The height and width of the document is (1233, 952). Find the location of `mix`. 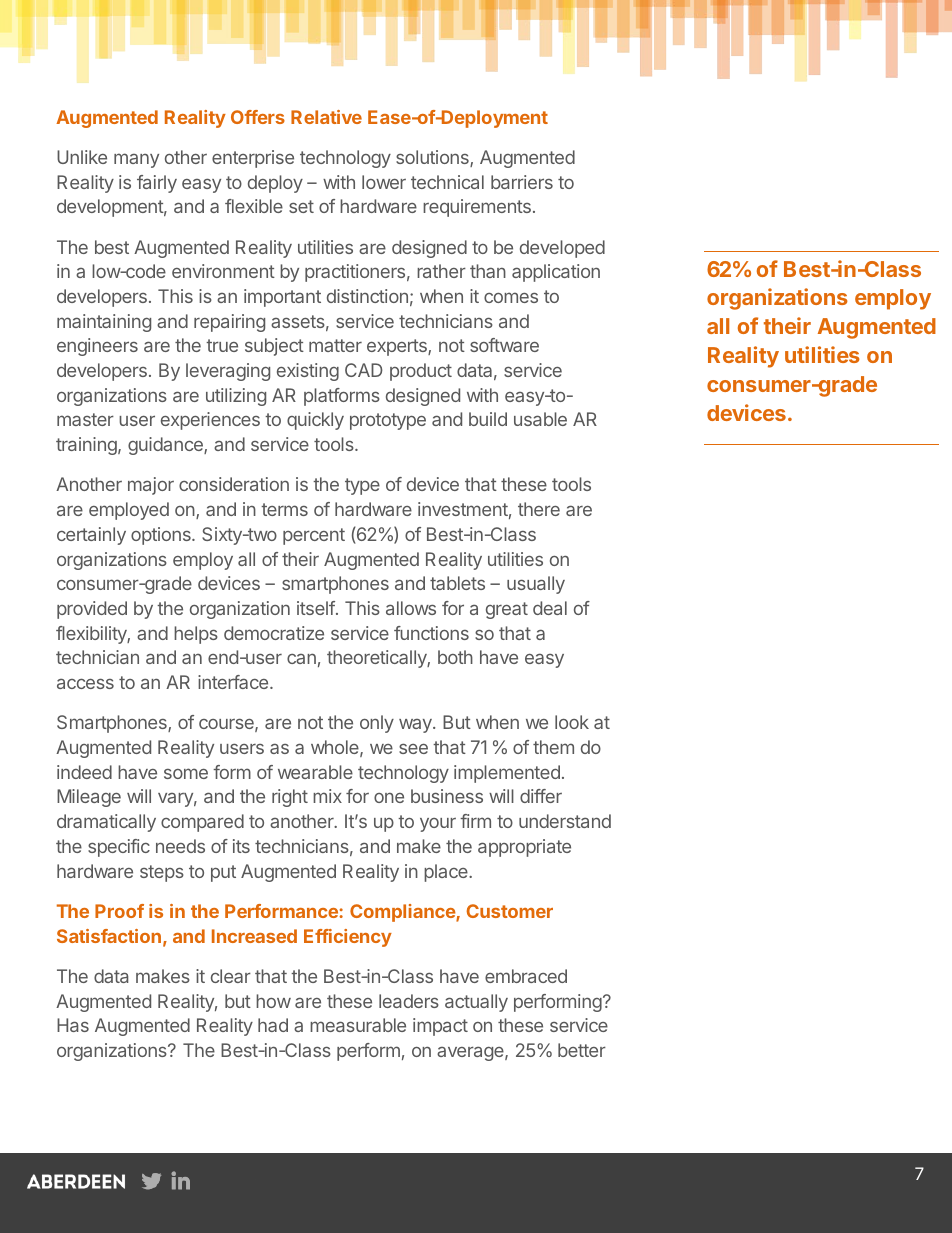

mix is located at coordinates (327, 796).
